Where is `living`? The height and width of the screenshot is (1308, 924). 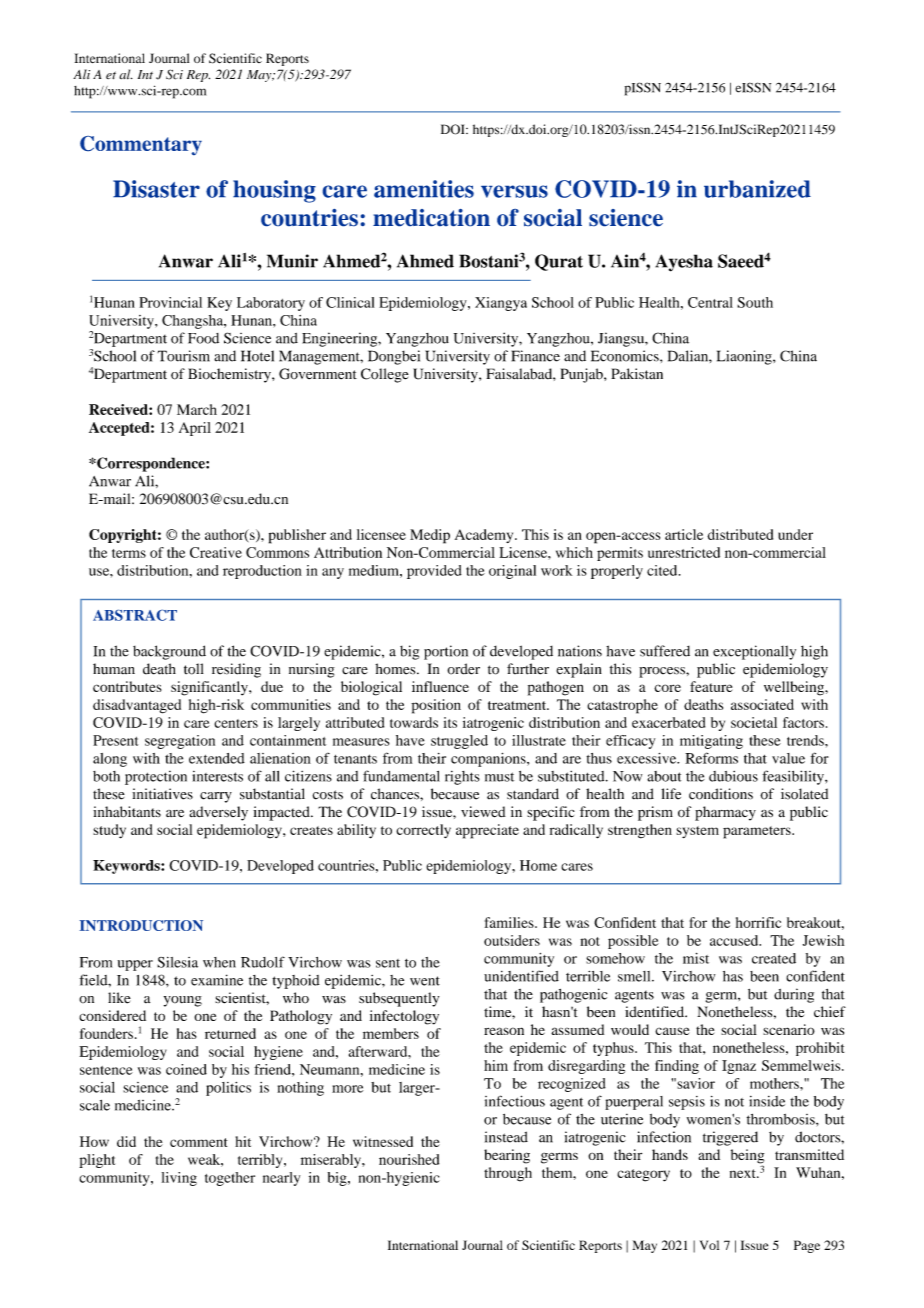
living is located at coordinates (179, 1179).
